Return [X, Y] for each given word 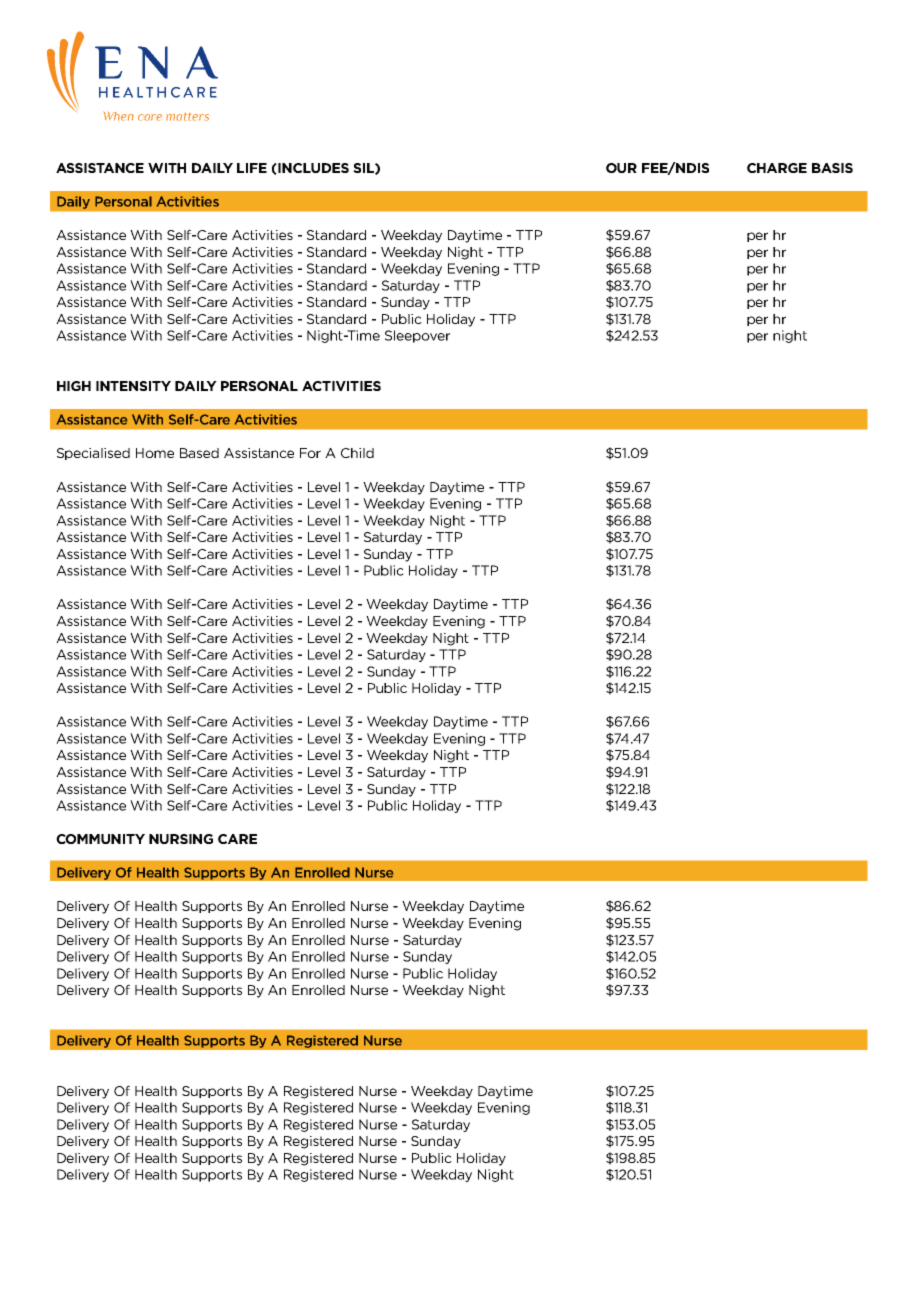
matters [188, 116]
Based [199, 453]
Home [155, 453]
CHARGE [777, 168]
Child [357, 453]
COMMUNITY [100, 839]
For [310, 453]
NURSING [181, 839]
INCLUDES [312, 168]
